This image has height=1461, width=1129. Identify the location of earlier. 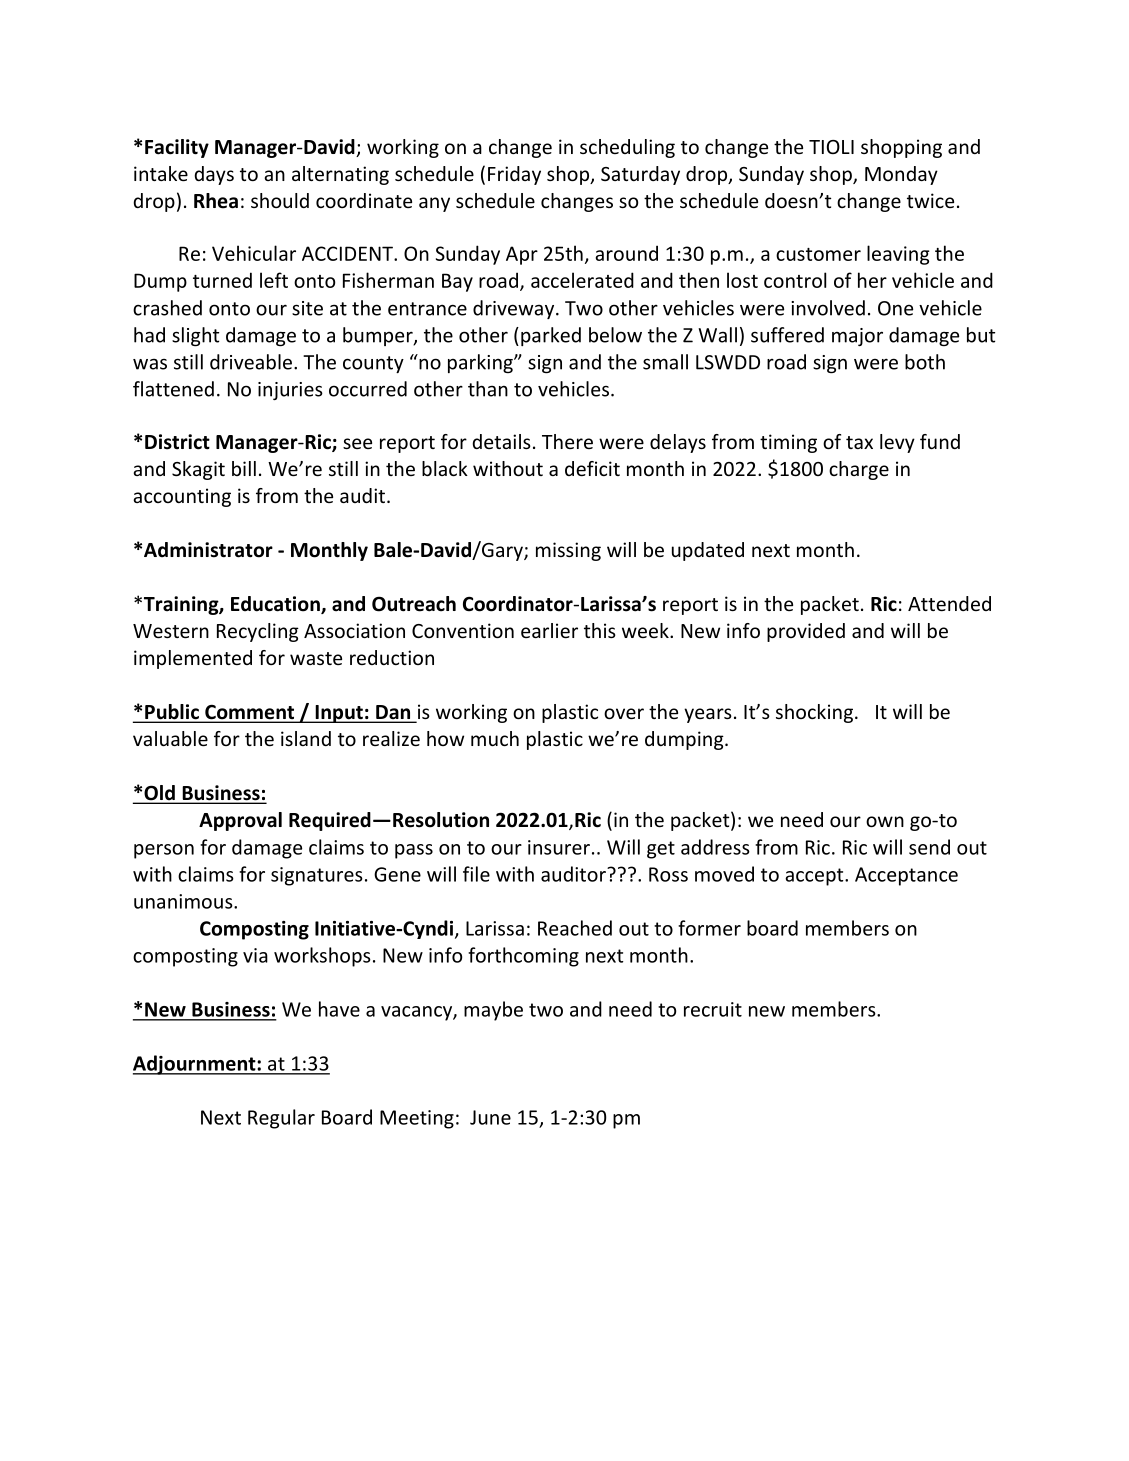
(549, 630).
